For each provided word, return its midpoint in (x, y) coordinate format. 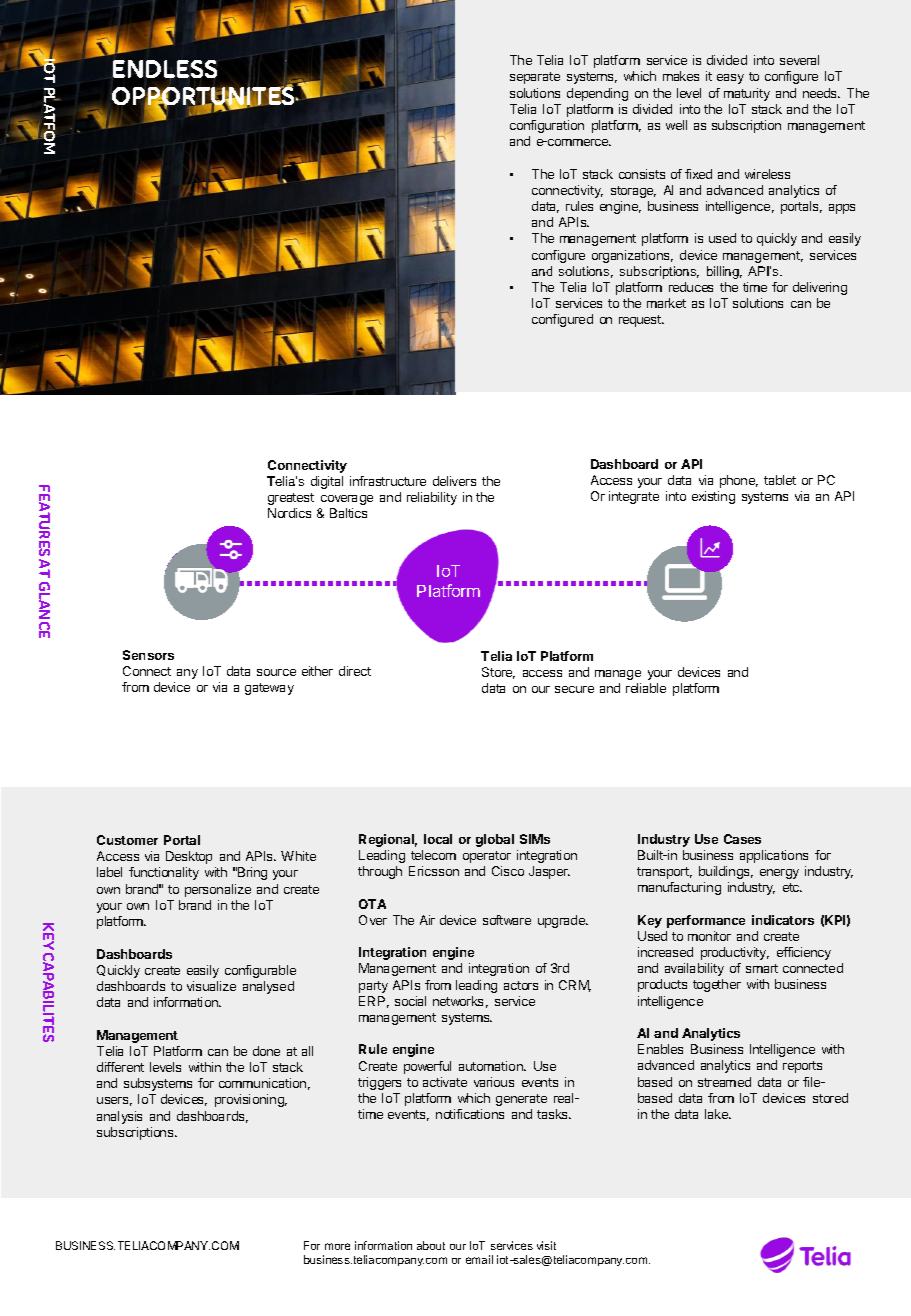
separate (535, 78)
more (337, 1246)
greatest (291, 499)
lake (717, 1114)
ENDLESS (165, 70)
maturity (747, 94)
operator (487, 857)
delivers (454, 481)
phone (739, 481)
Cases (742, 839)
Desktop (189, 857)
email (479, 1259)
